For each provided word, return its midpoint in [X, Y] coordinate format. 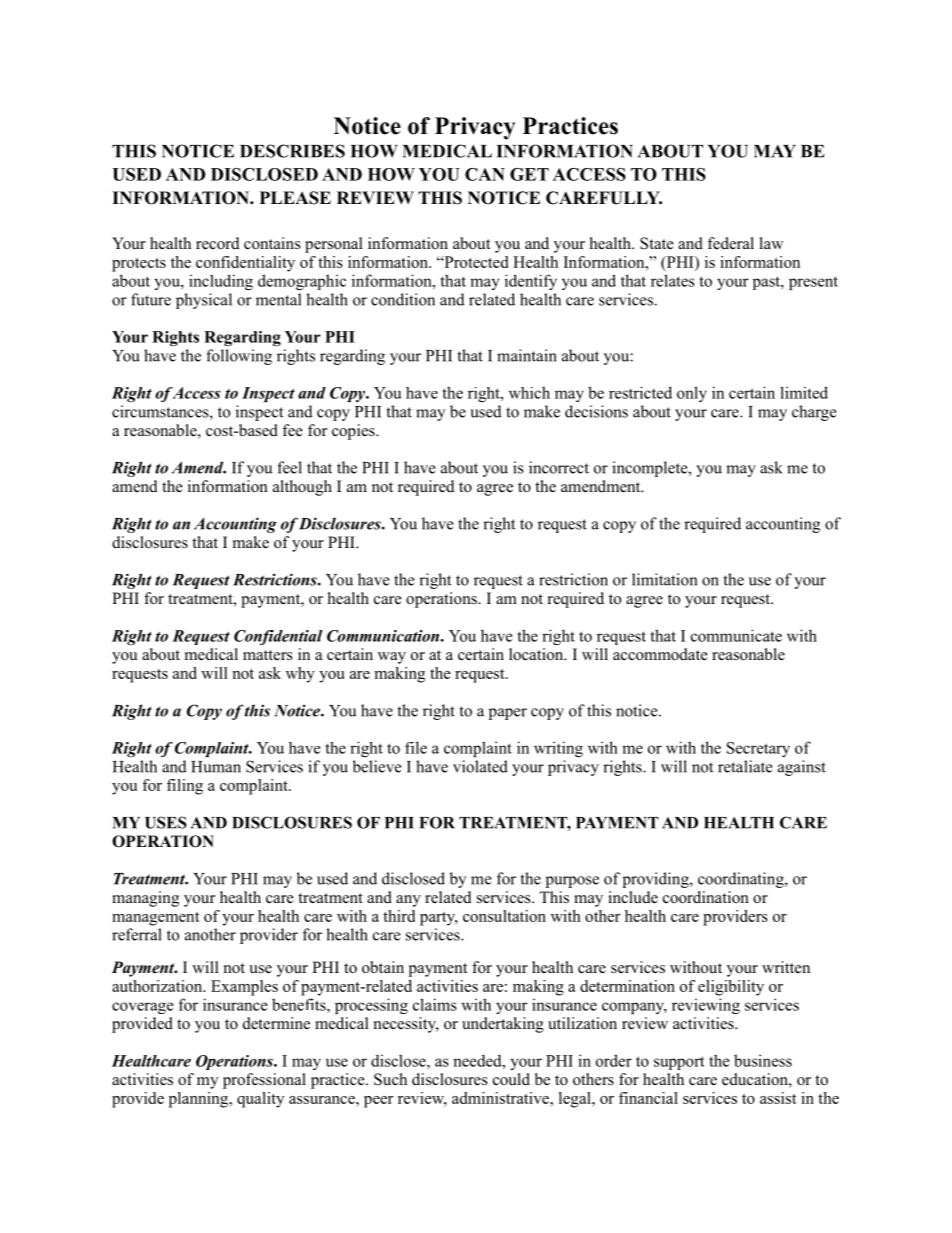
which [529, 392]
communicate [736, 635]
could [511, 1079]
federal [730, 243]
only [692, 394]
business [763, 1060]
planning [200, 1100]
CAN [485, 174]
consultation [504, 916]
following [239, 357]
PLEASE [295, 198]
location [537, 654]
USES [166, 822]
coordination [706, 897]
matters [268, 655]
